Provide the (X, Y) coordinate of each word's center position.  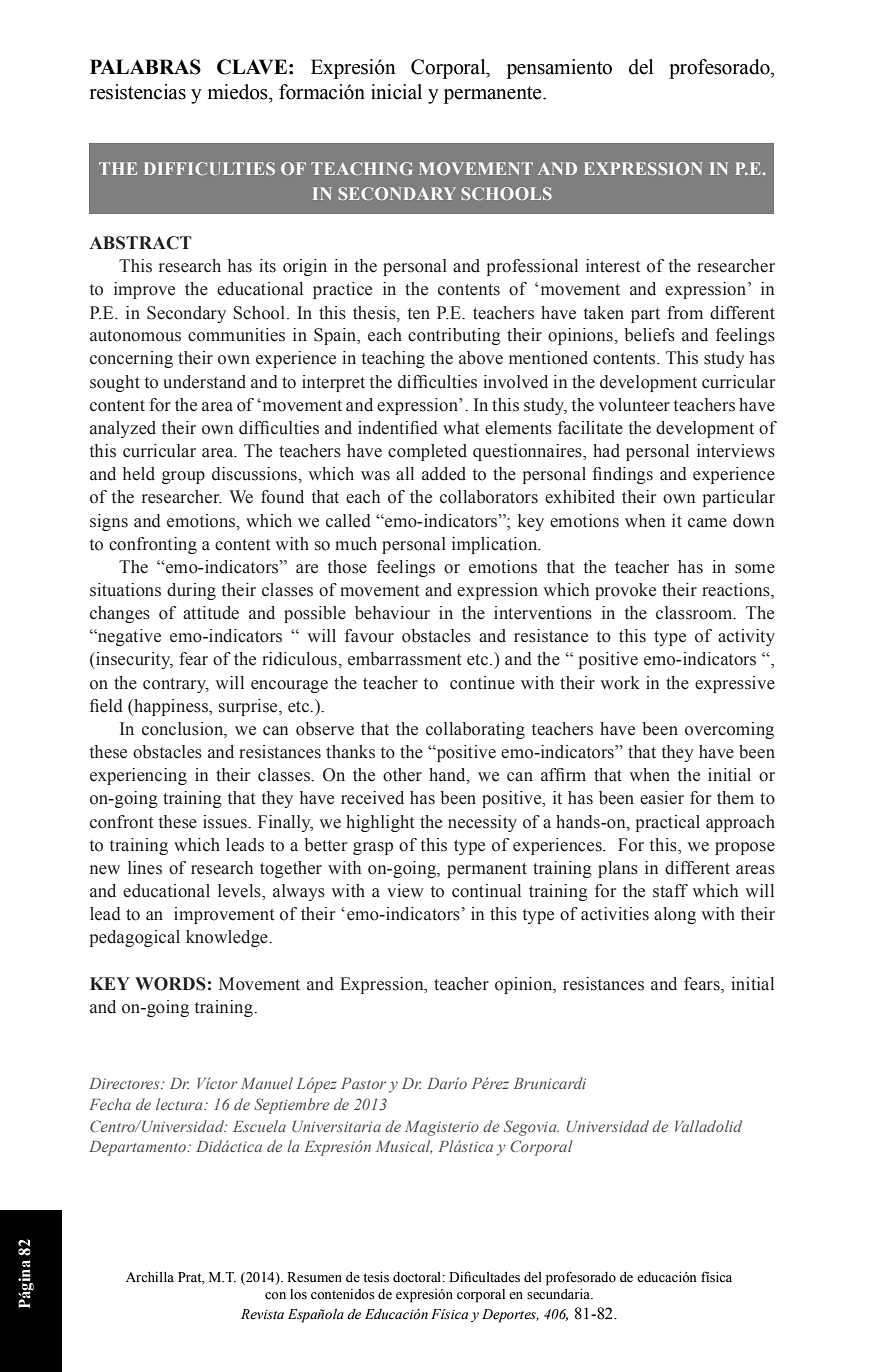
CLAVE (252, 67)
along (675, 915)
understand (204, 382)
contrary (176, 685)
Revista (262, 1314)
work (620, 683)
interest (613, 266)
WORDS (170, 984)
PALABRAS (145, 67)
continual (486, 891)
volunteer (634, 405)
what (461, 428)
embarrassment (404, 659)
